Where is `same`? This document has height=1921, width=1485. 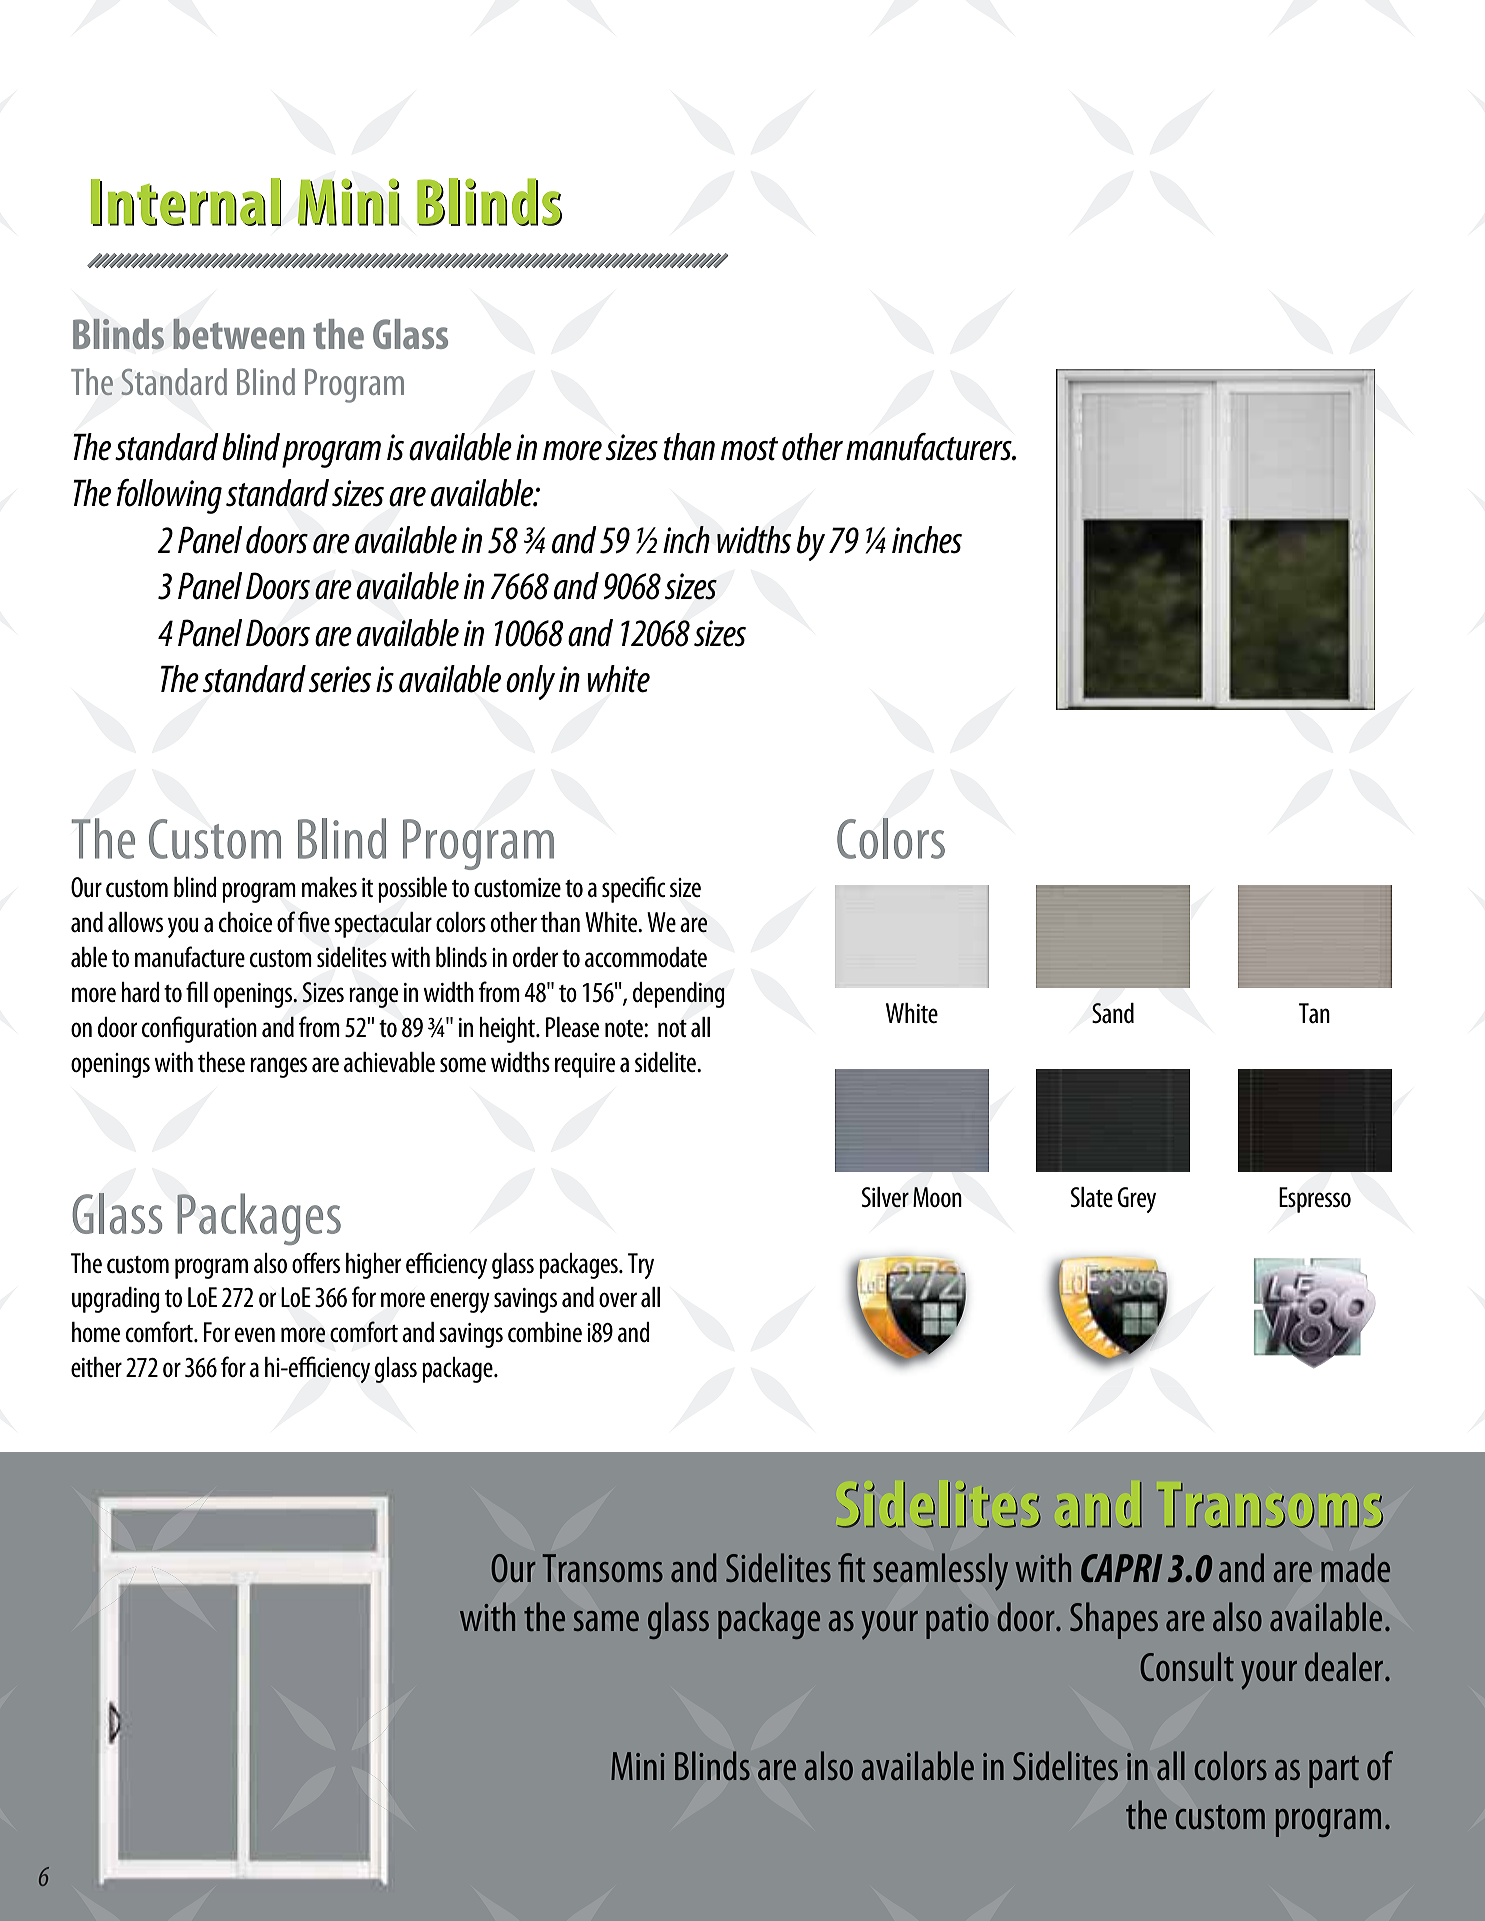
same is located at coordinates (606, 1621).
